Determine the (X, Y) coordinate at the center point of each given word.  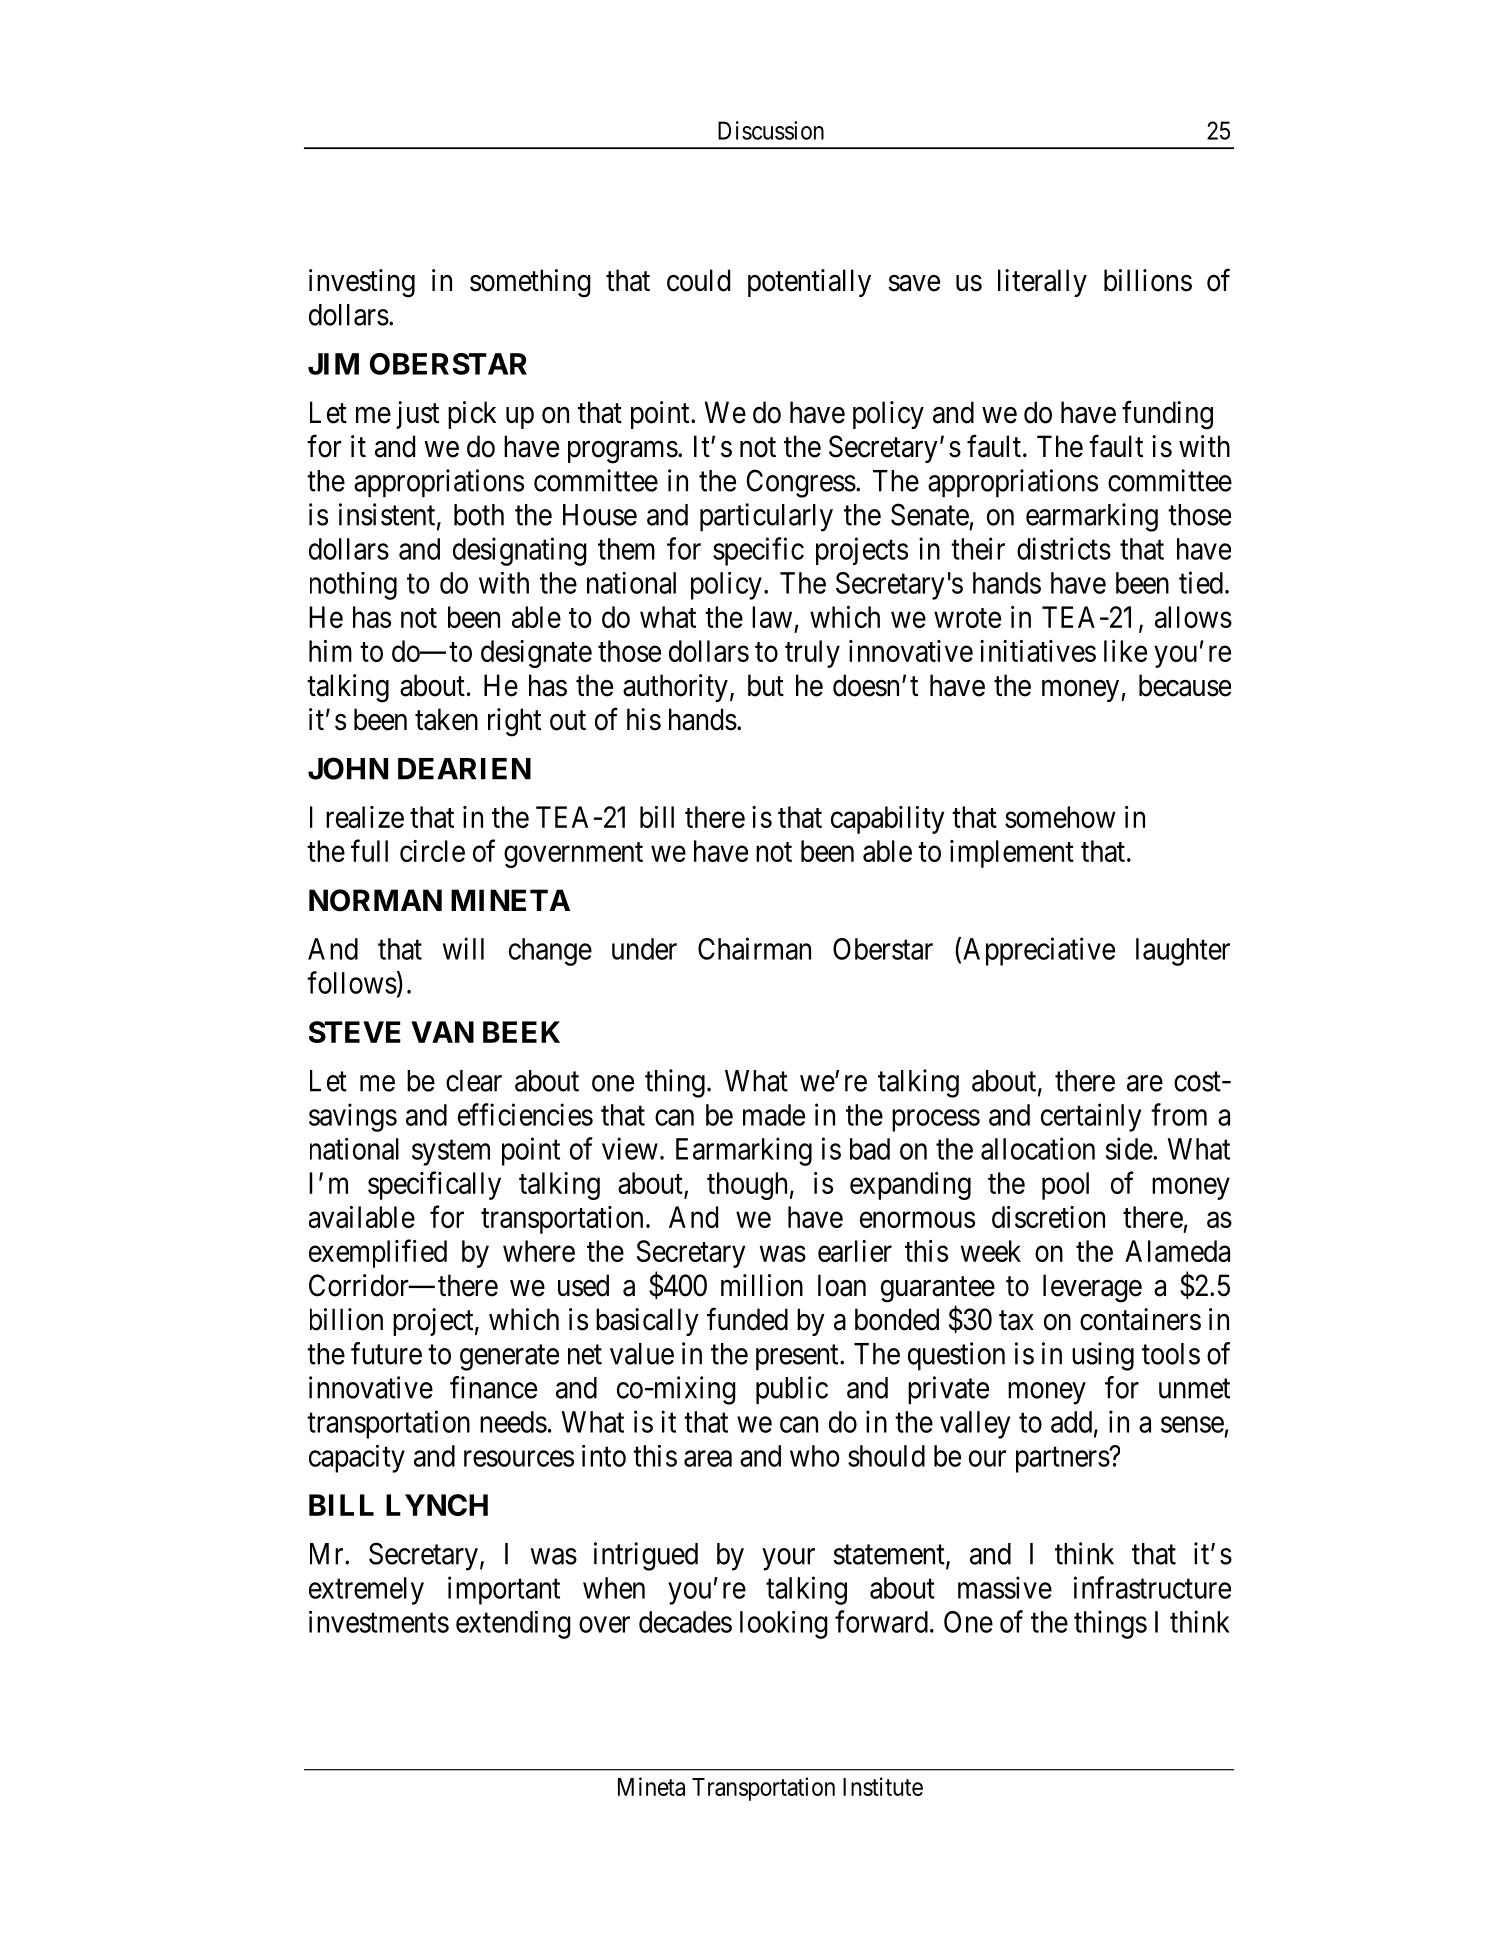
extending (513, 1625)
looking (784, 1625)
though (747, 1186)
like (1125, 651)
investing (362, 283)
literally (1042, 283)
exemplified (378, 1253)
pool (1065, 1186)
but (766, 685)
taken (446, 719)
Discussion (771, 130)
